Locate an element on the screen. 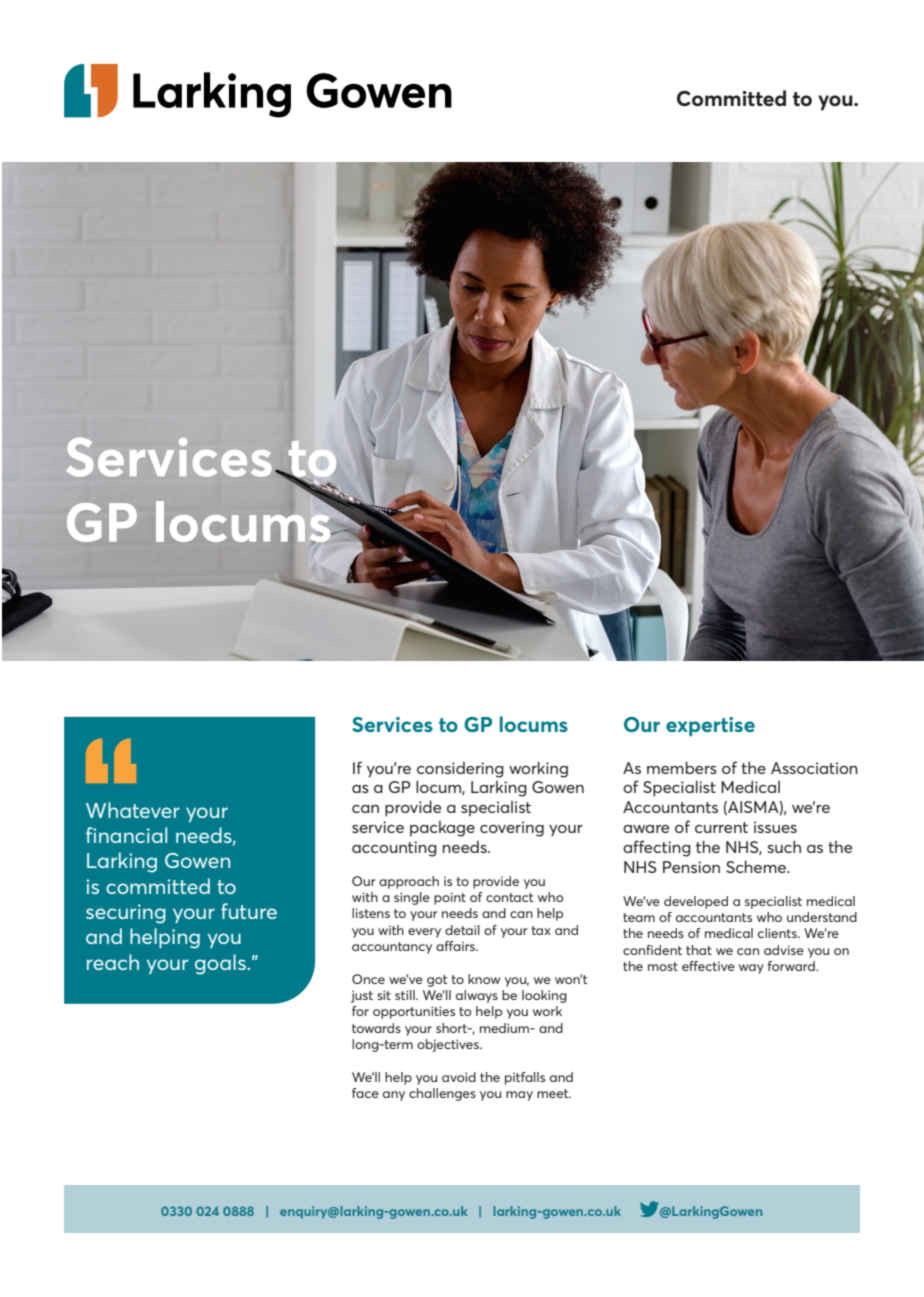  avoid is located at coordinates (459, 1077).
